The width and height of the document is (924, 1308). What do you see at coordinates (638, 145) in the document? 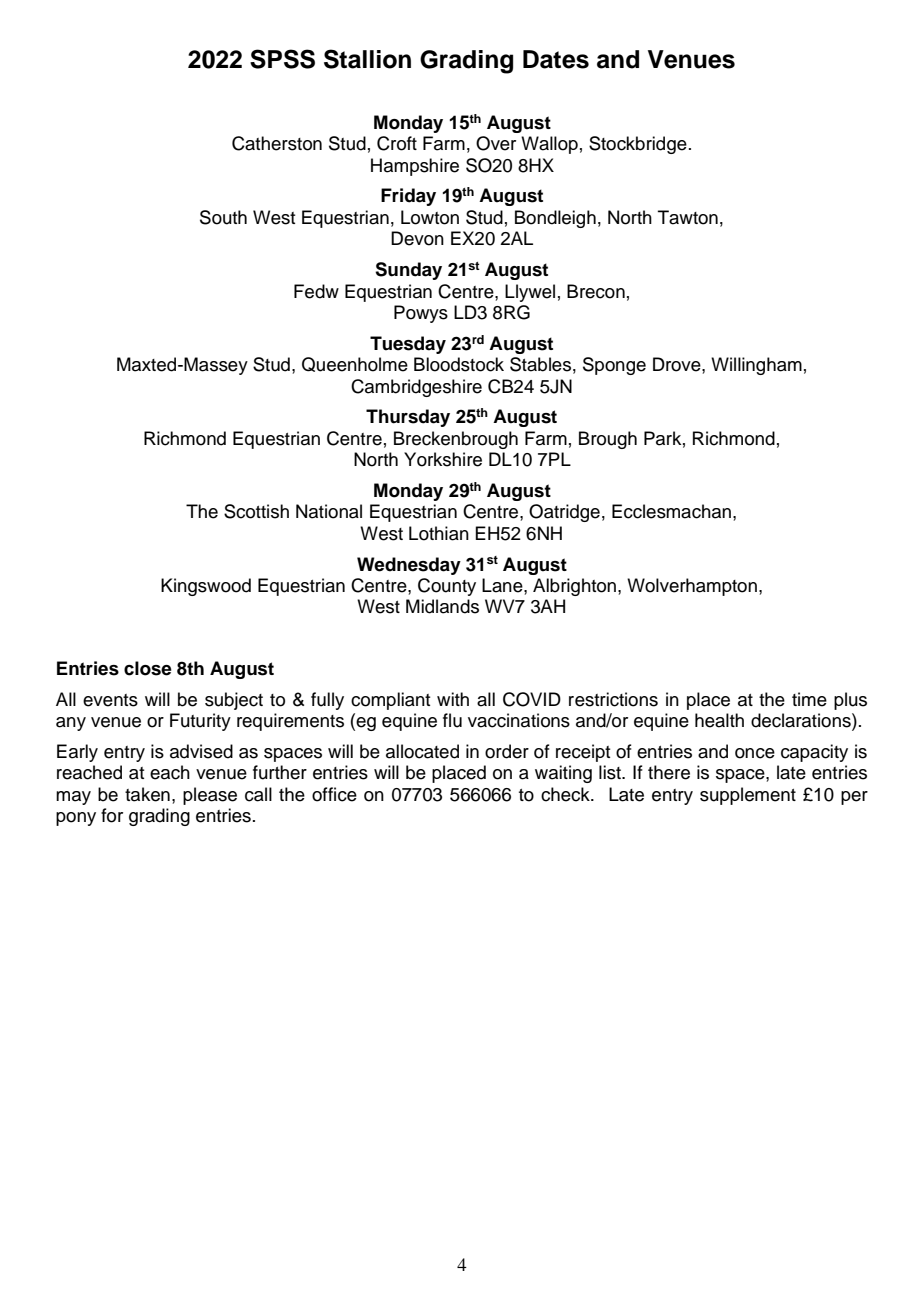
I see `Stockbridge` at bounding box center [638, 145].
